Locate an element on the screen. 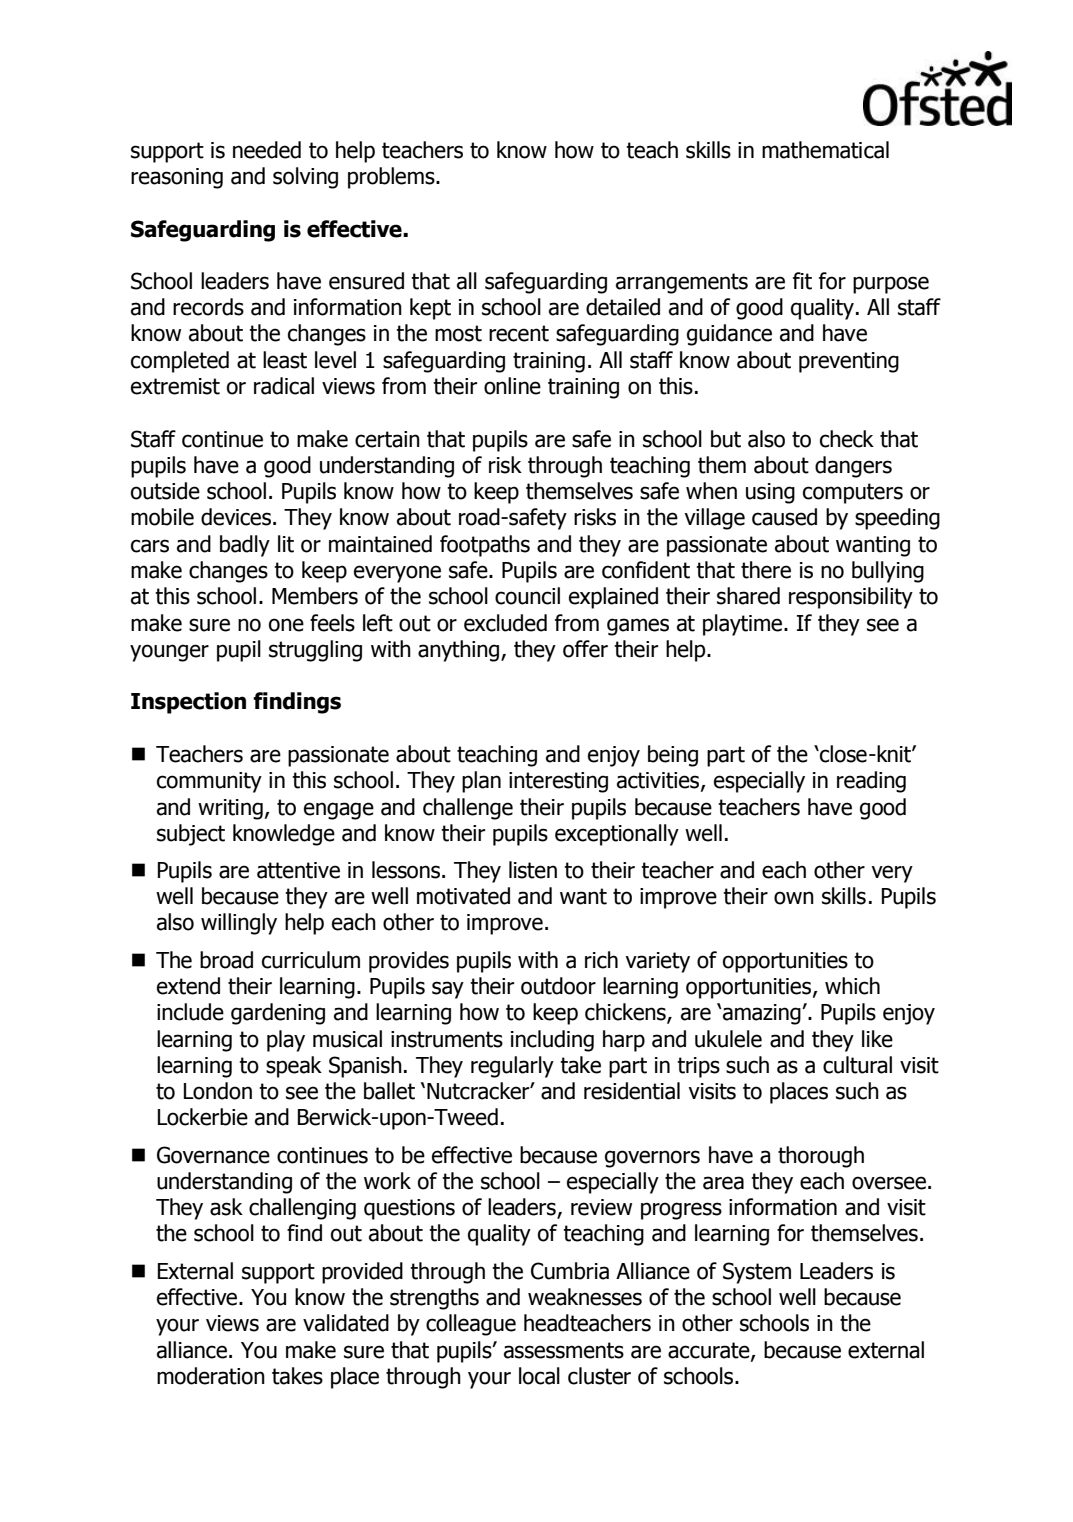 The image size is (1073, 1522). footpaths is located at coordinates (485, 546).
